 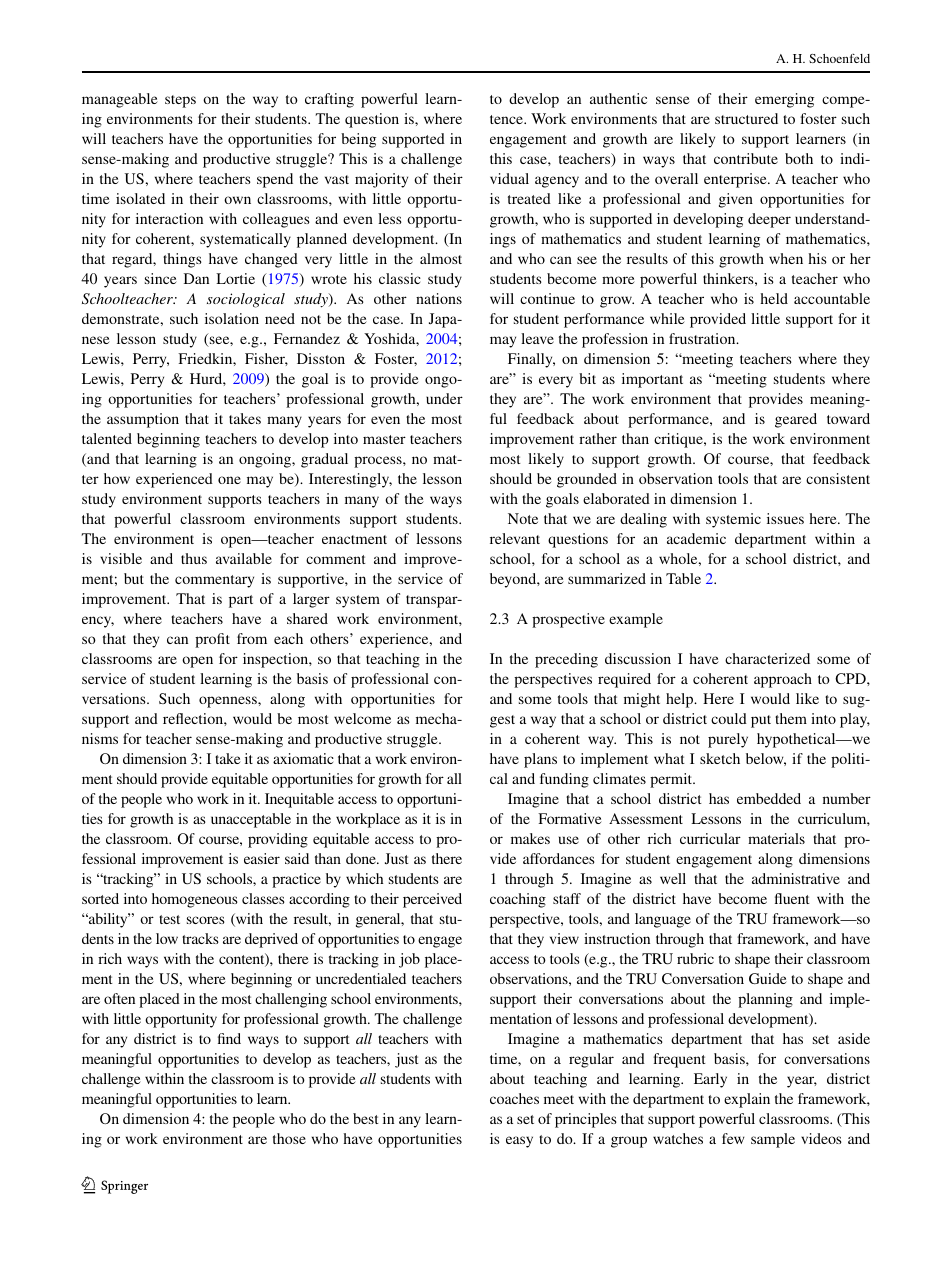 I want to click on frustration, so click(x=703, y=338).
